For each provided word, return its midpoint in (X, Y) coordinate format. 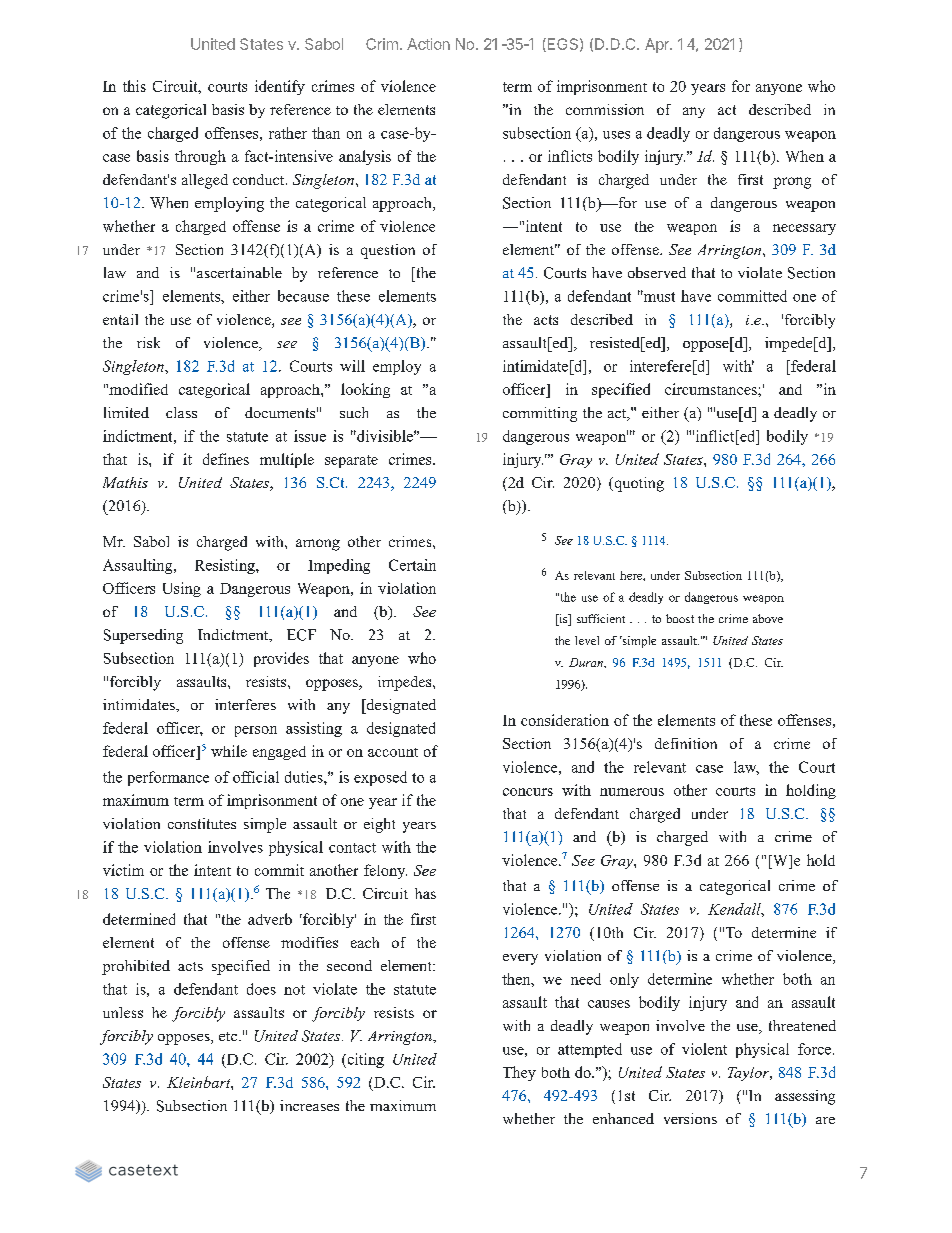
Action (428, 44)
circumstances (712, 389)
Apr (658, 45)
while (229, 751)
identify (280, 87)
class (181, 412)
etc (229, 1036)
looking (365, 390)
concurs (528, 792)
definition (686, 743)
